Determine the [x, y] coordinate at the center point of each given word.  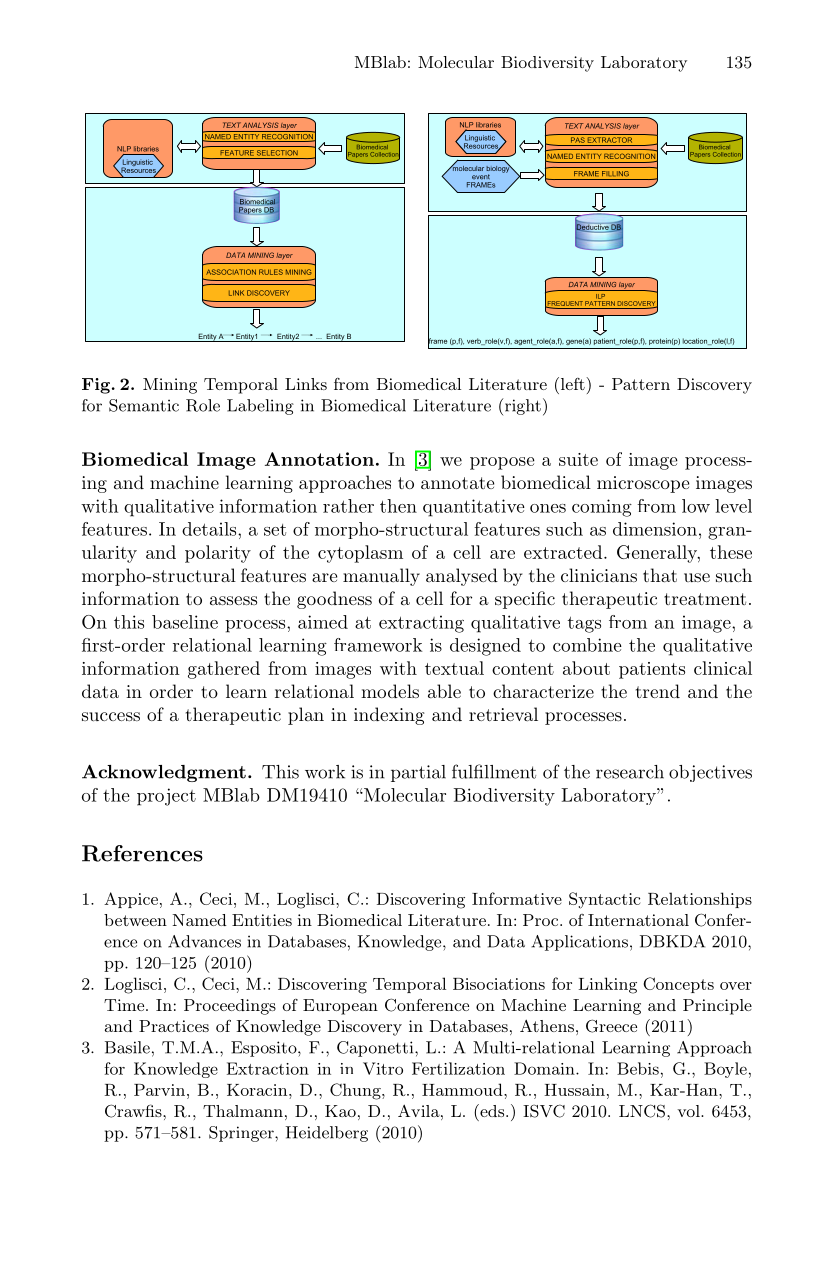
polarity [218, 554]
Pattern [641, 384]
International [638, 920]
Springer [242, 1134]
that [660, 575]
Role [203, 405]
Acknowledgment [164, 773]
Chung [356, 1091]
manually [381, 577]
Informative [517, 898]
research [630, 772]
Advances [204, 941]
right [522, 406]
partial [418, 773]
